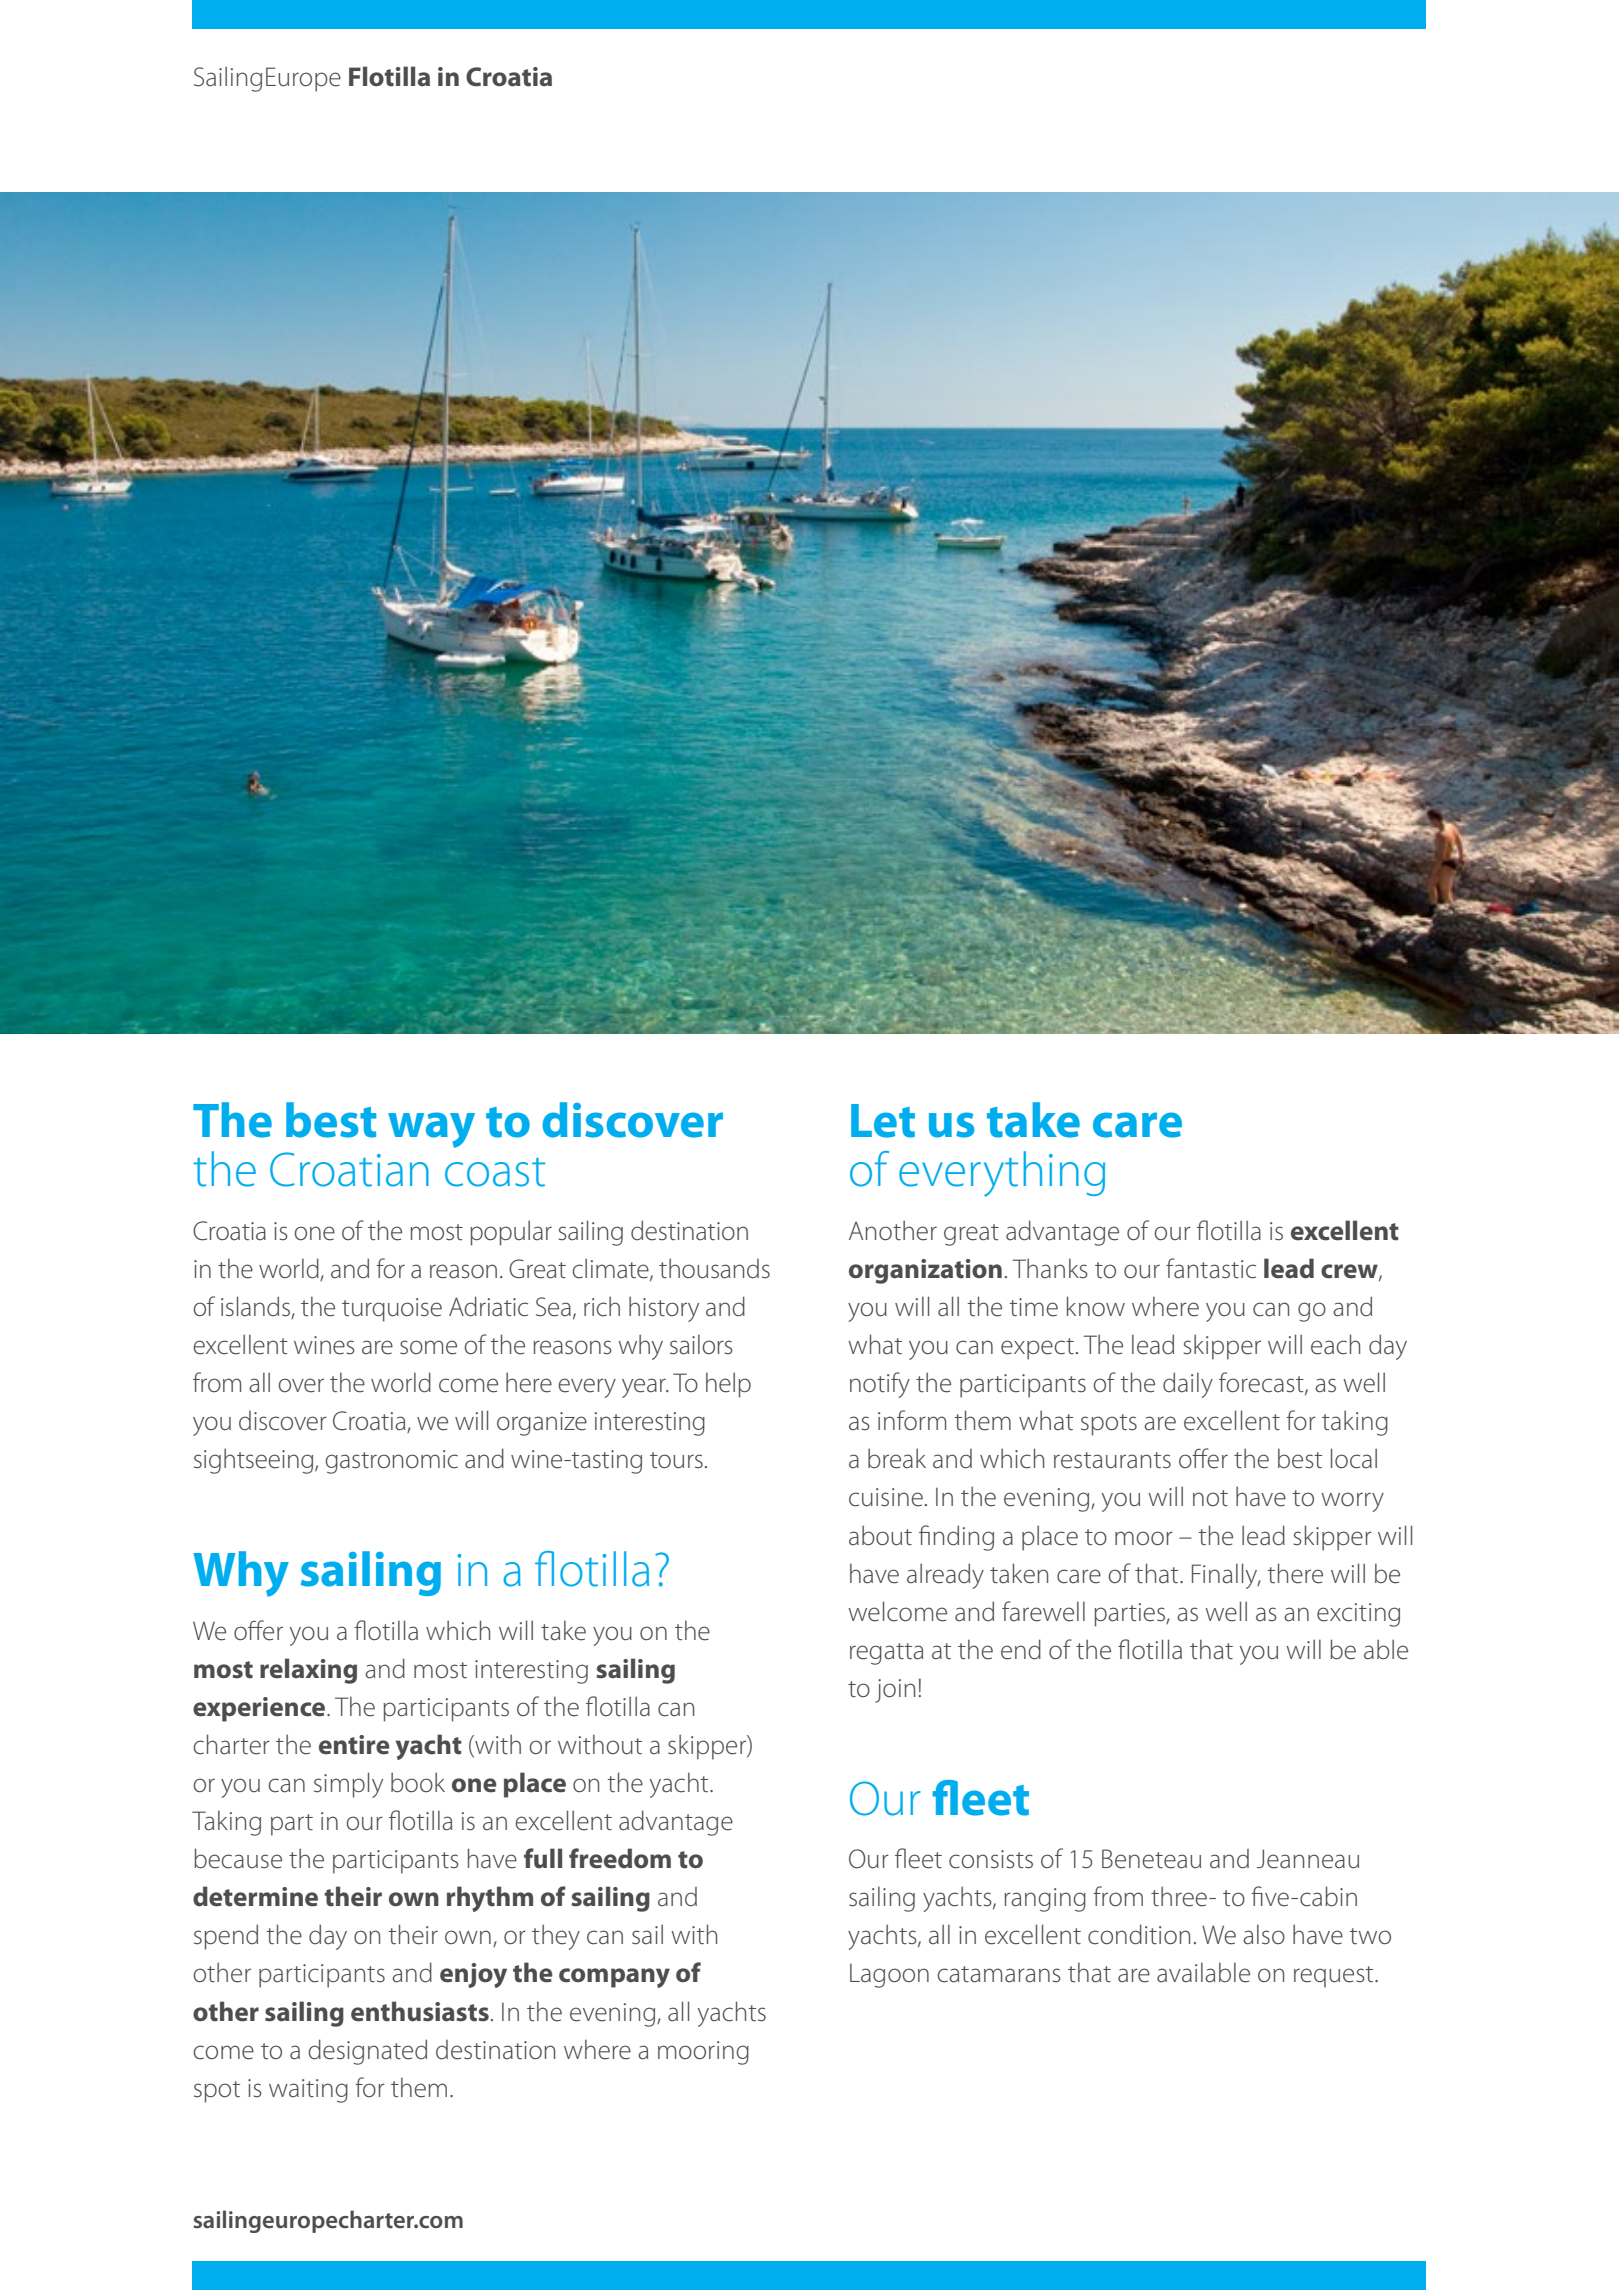 Image resolution: width=1619 pixels, height=2290 pixels. I want to click on daily, so click(1188, 1385).
